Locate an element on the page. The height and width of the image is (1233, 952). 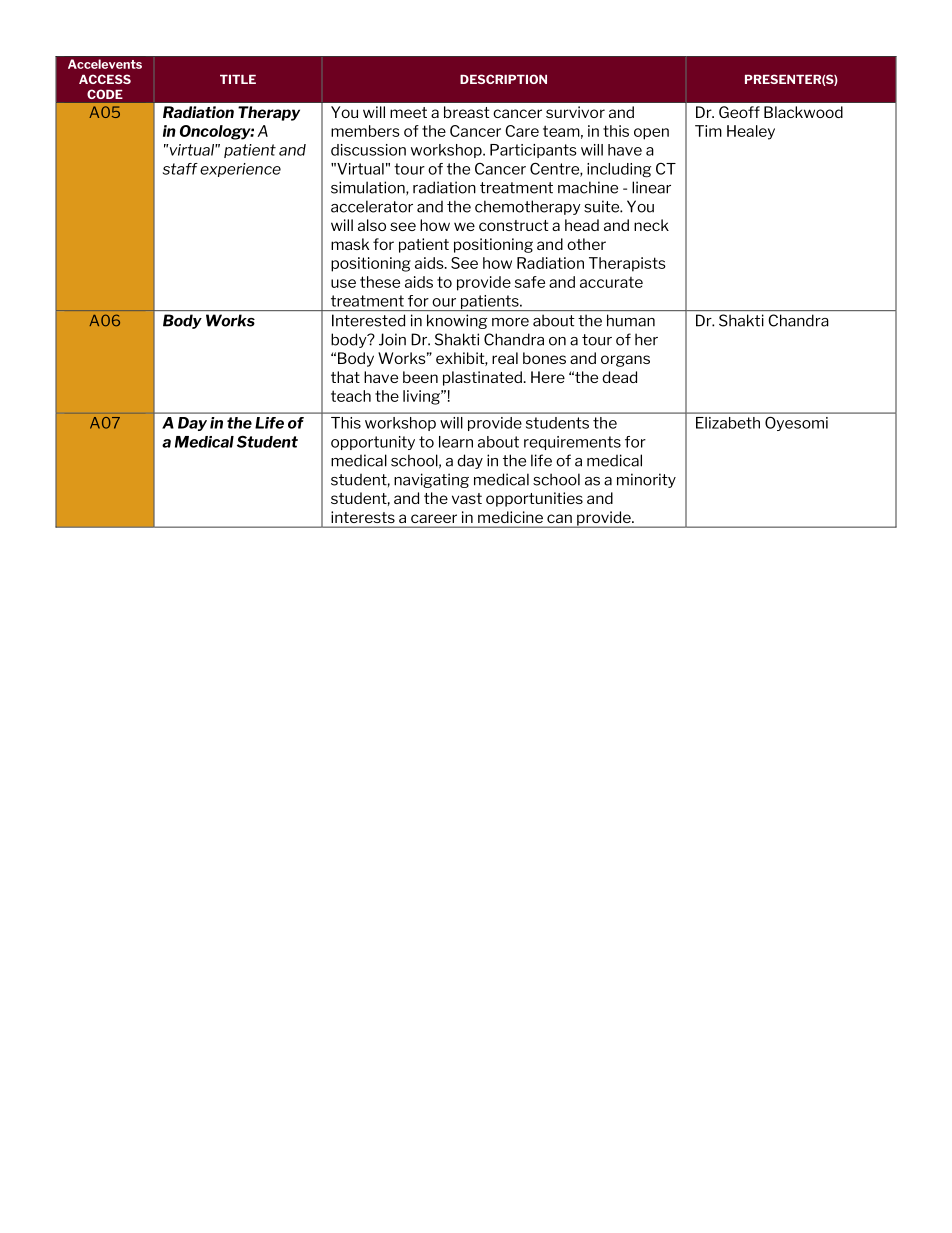
use is located at coordinates (343, 283).
